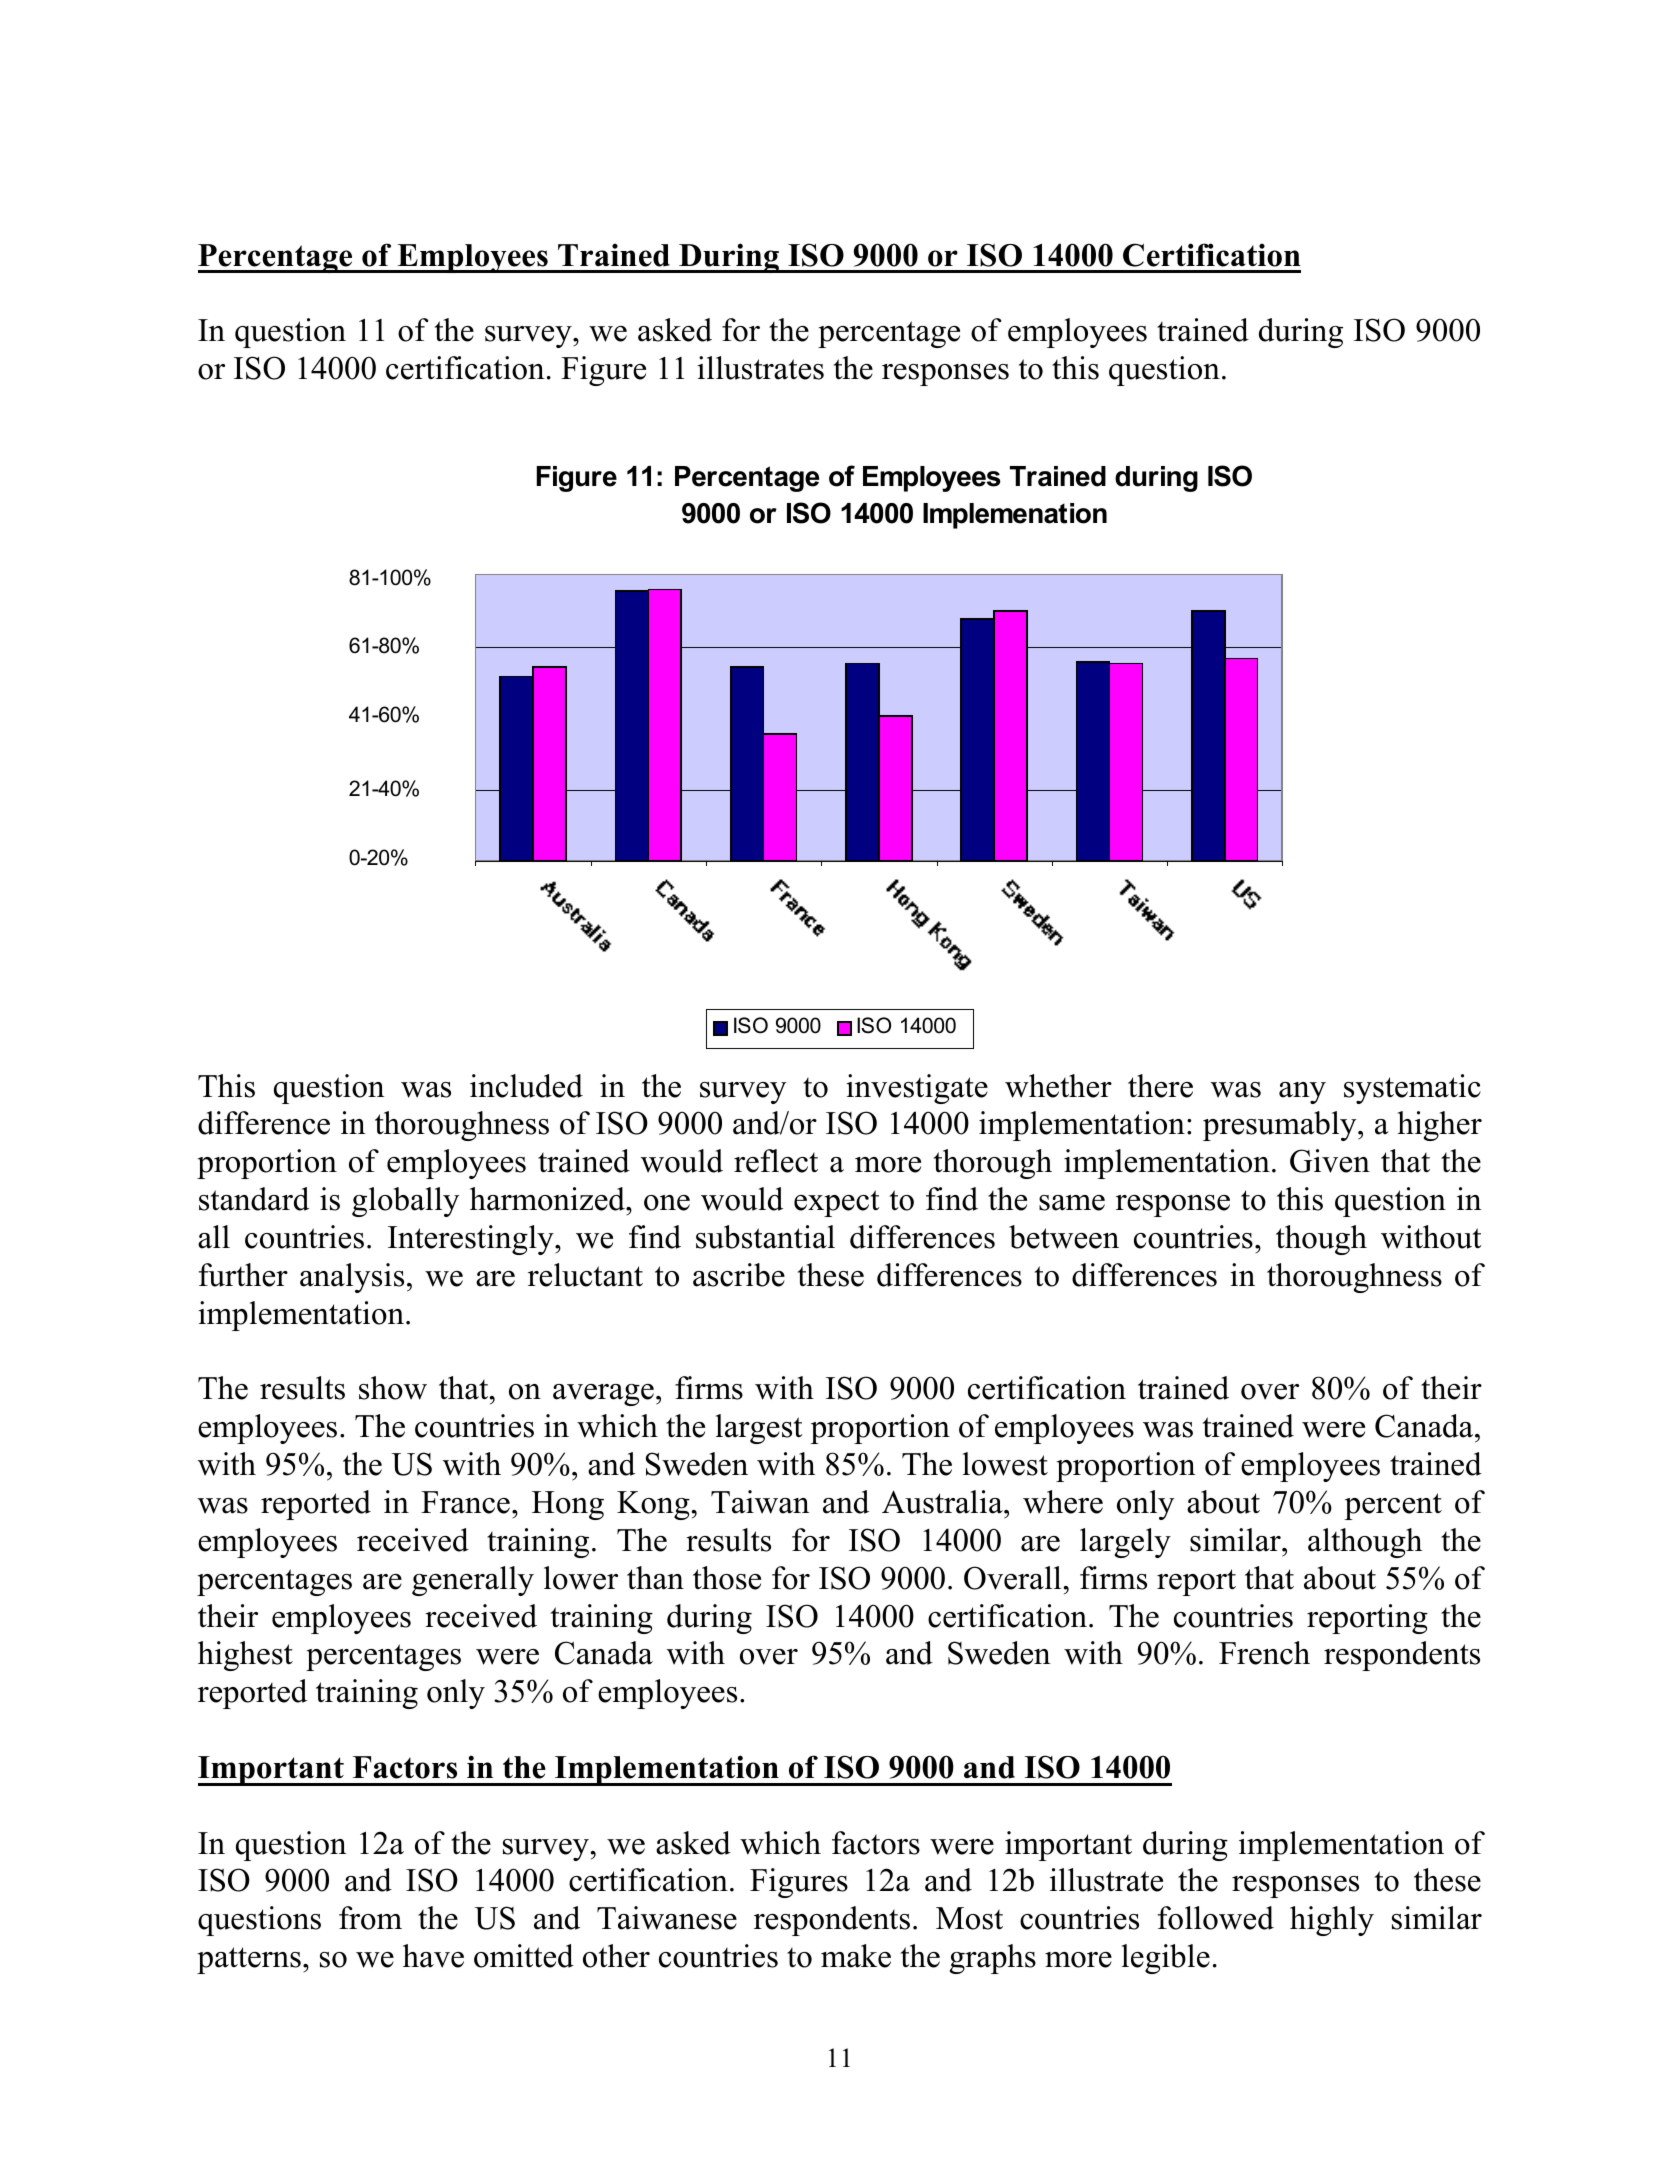 This screenshot has height=2173, width=1679. I want to click on from, so click(370, 1918).
